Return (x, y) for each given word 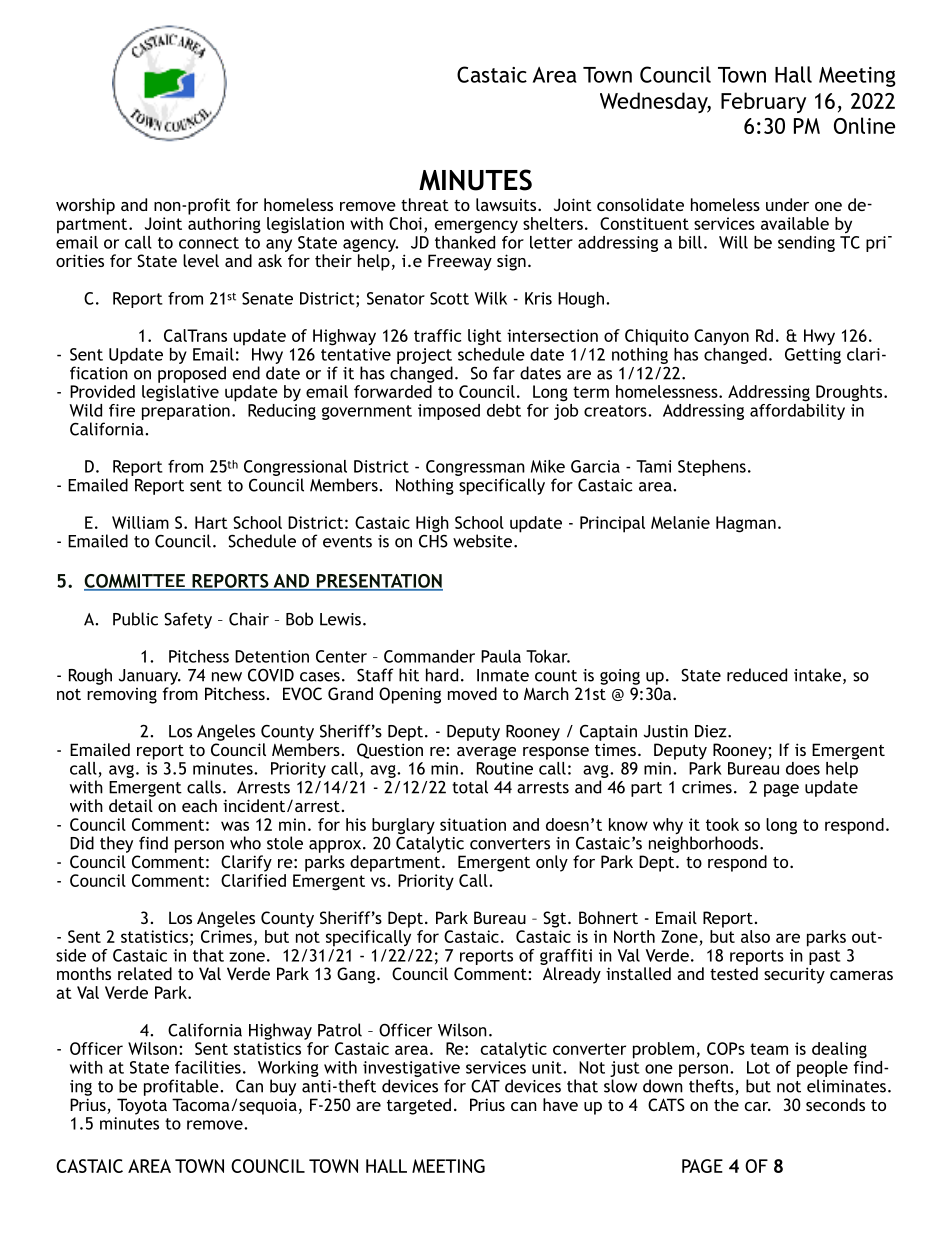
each (199, 805)
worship (85, 206)
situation (473, 824)
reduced (757, 675)
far (504, 373)
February (763, 102)
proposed (192, 374)
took (722, 824)
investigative (411, 1069)
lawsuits (507, 204)
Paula (501, 656)
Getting (813, 356)
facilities (208, 1067)
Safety (188, 620)
